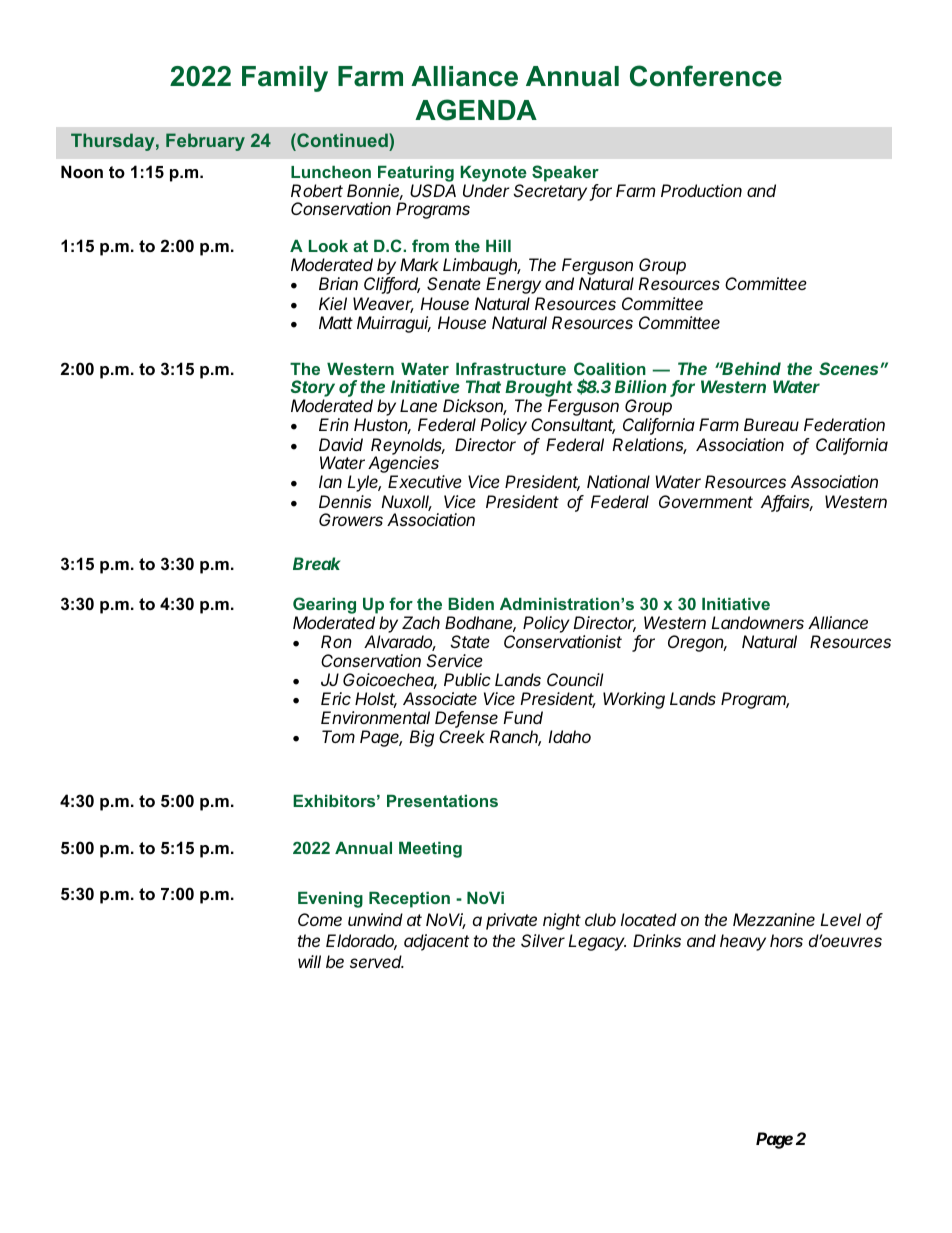 Image resolution: width=952 pixels, height=1233 pixels. I want to click on Break, so click(317, 563).
